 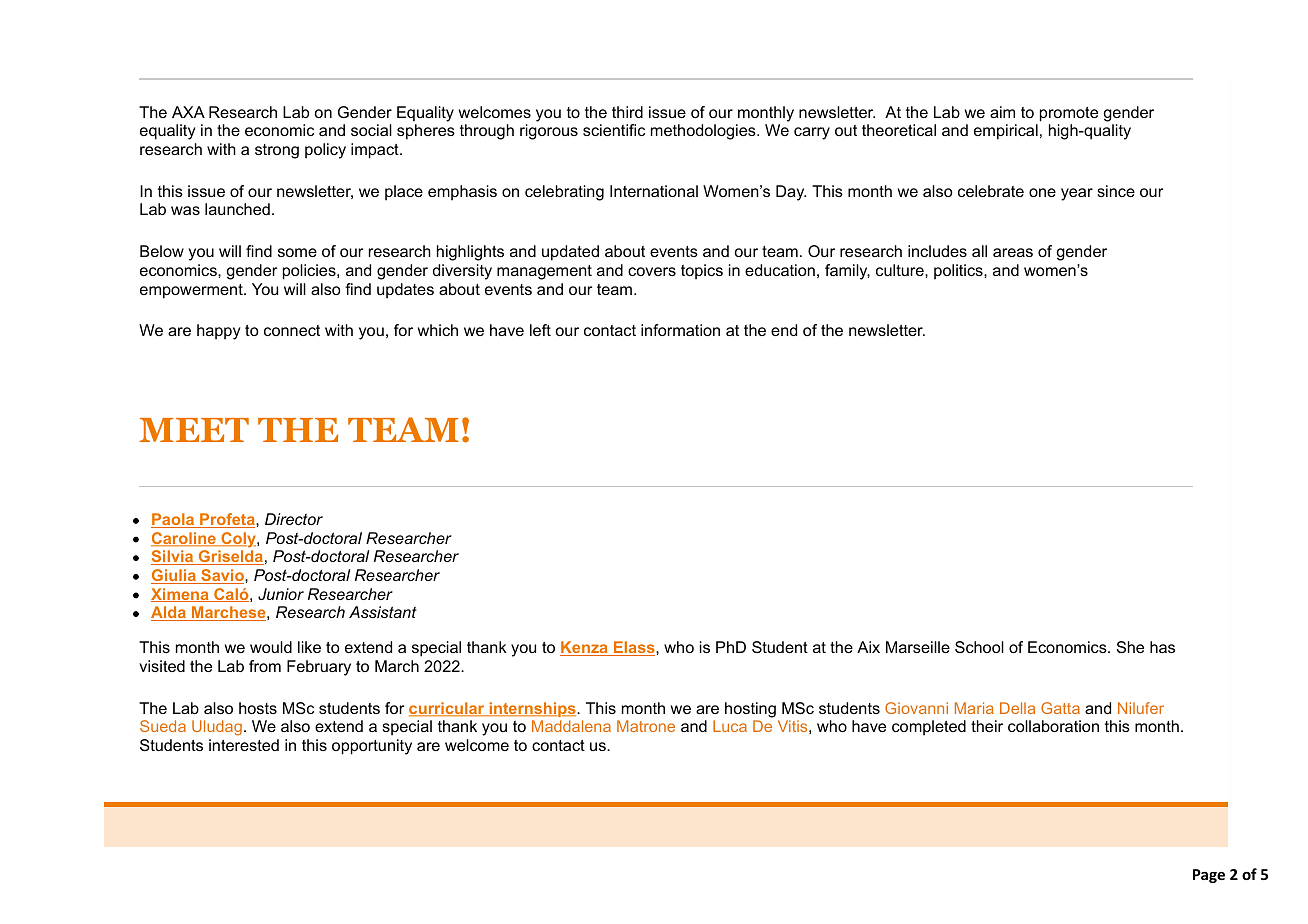 What do you see at coordinates (194, 430) in the screenshot?
I see `MEET` at bounding box center [194, 430].
